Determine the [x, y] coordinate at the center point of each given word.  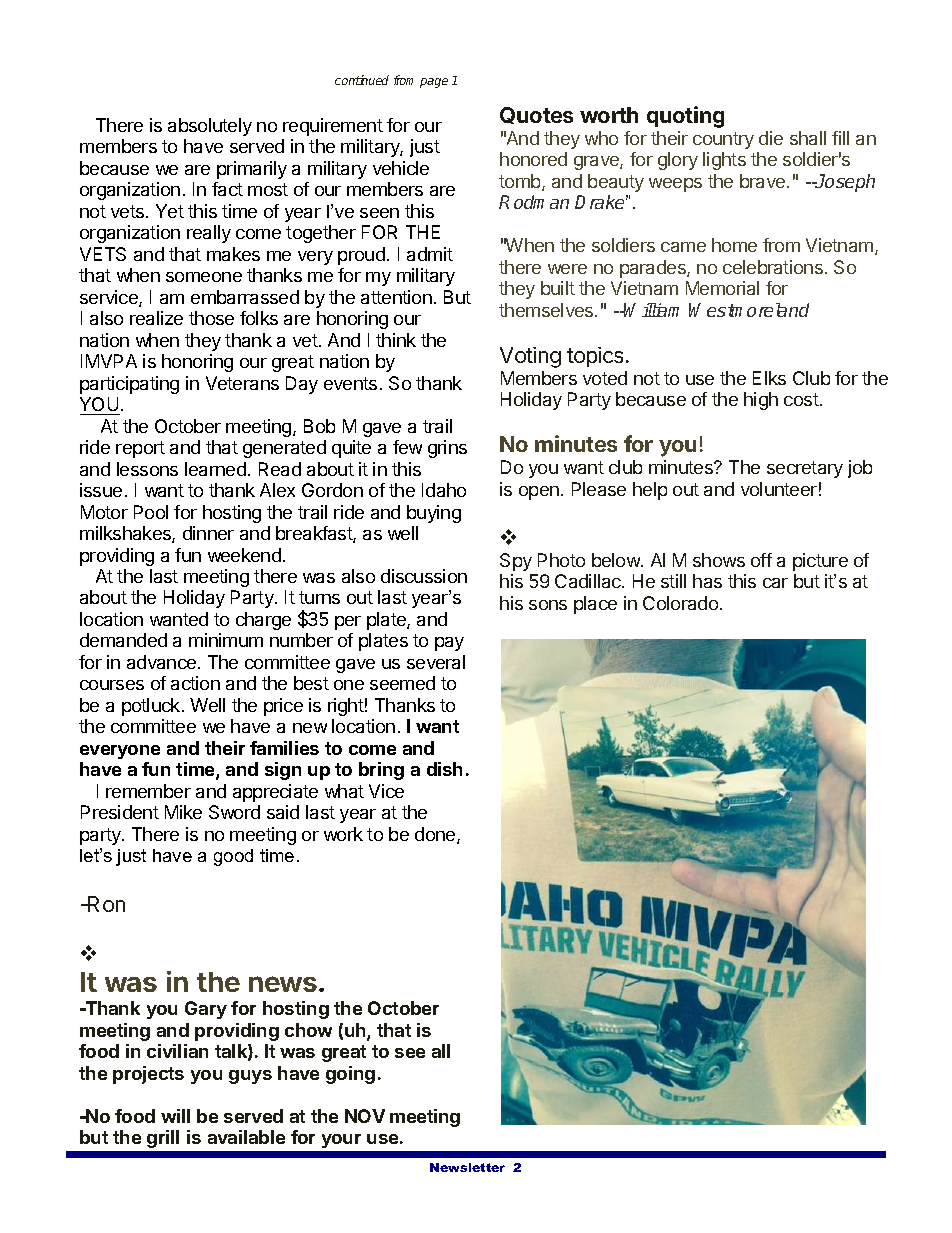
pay [449, 644]
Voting [530, 357]
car [775, 583]
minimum [226, 640]
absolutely [210, 127]
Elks [769, 378]
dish [444, 769]
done [436, 835]
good [233, 857]
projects [148, 1075]
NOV [365, 1116]
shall [808, 138]
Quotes [536, 115]
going [350, 1075]
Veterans [242, 383]
